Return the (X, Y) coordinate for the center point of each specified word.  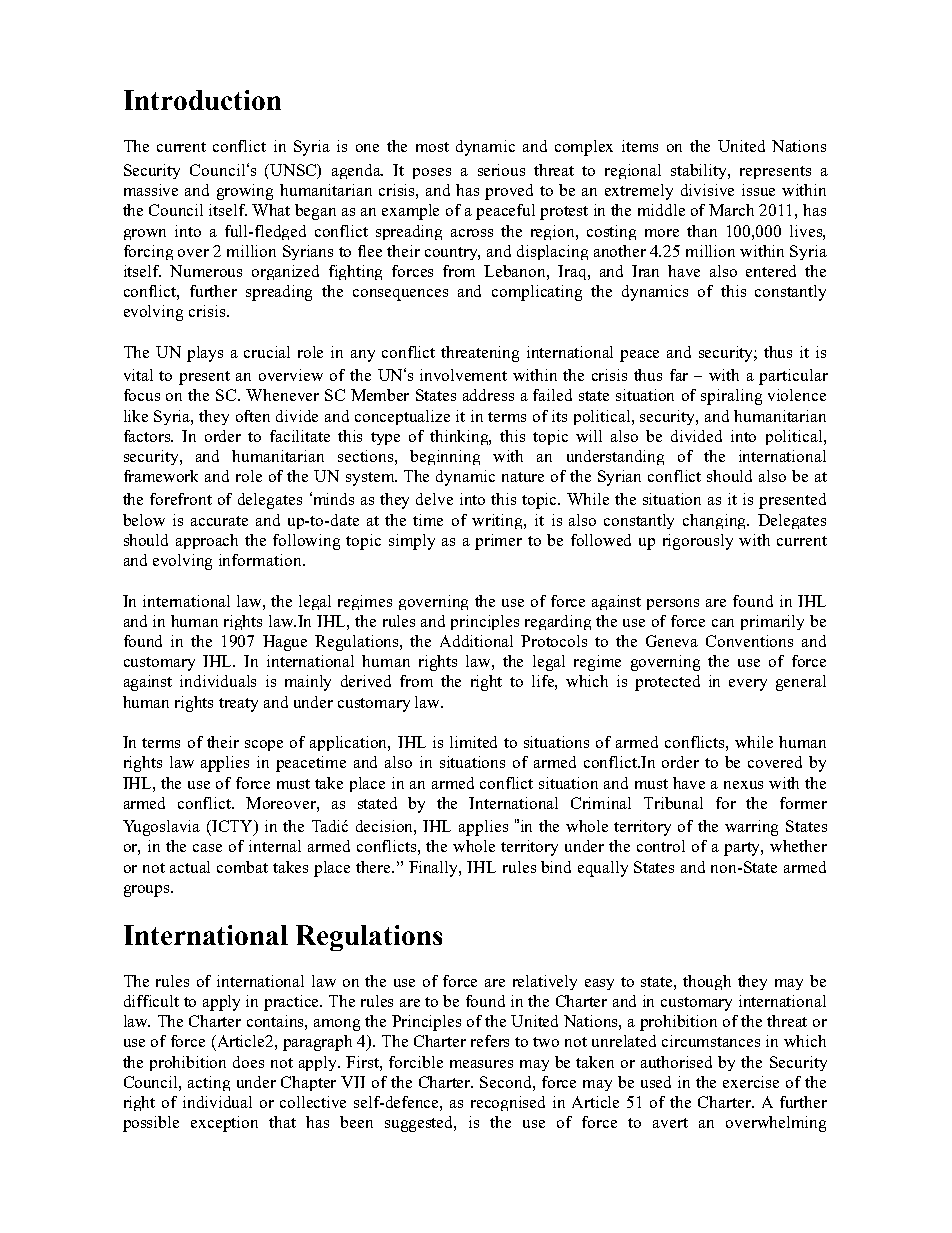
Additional (476, 641)
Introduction (202, 100)
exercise (751, 1082)
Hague (285, 643)
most (432, 147)
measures (481, 1064)
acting (209, 1083)
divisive (707, 190)
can (723, 623)
